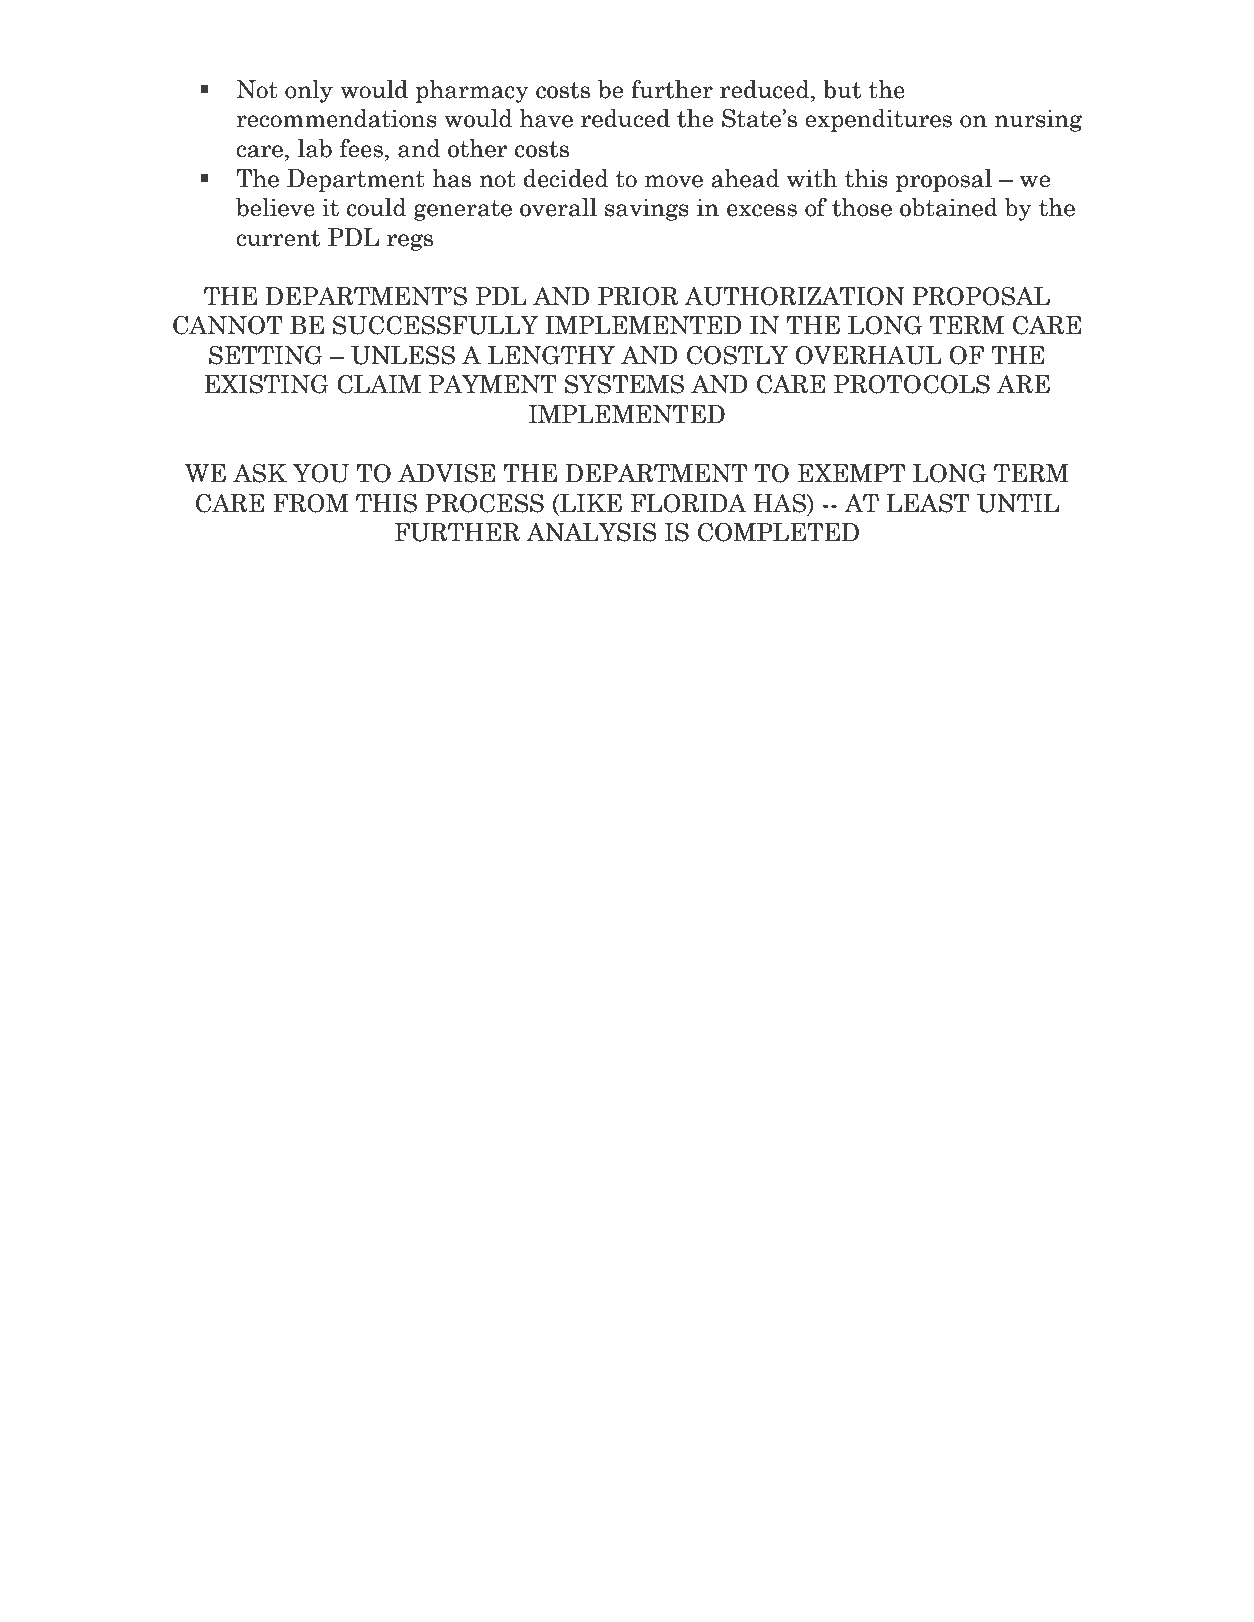 This image has height=1622, width=1254. What do you see at coordinates (638, 296) in the image?
I see `PRIOR` at bounding box center [638, 296].
